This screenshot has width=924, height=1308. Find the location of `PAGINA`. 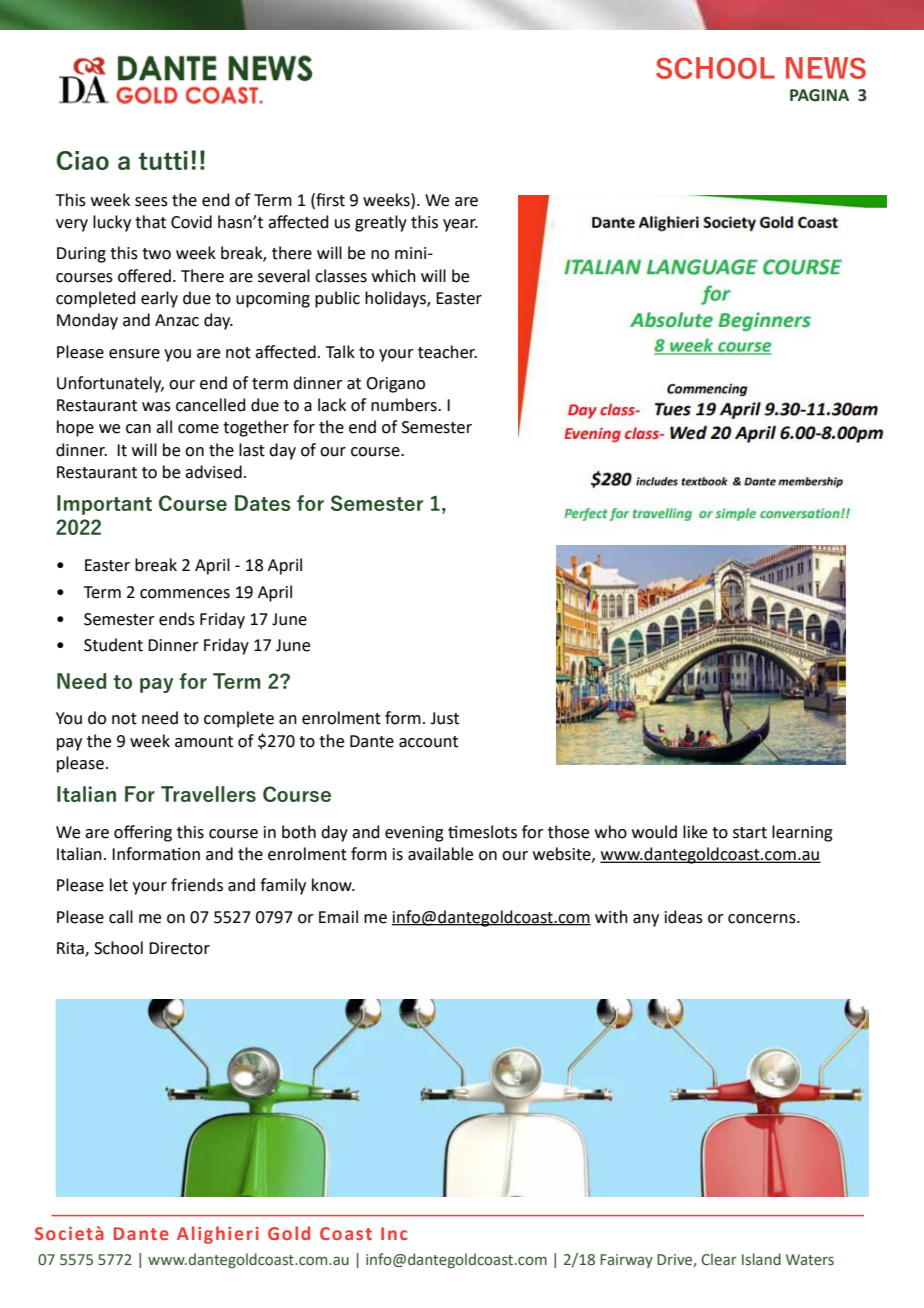

PAGINA is located at coordinates (819, 95).
